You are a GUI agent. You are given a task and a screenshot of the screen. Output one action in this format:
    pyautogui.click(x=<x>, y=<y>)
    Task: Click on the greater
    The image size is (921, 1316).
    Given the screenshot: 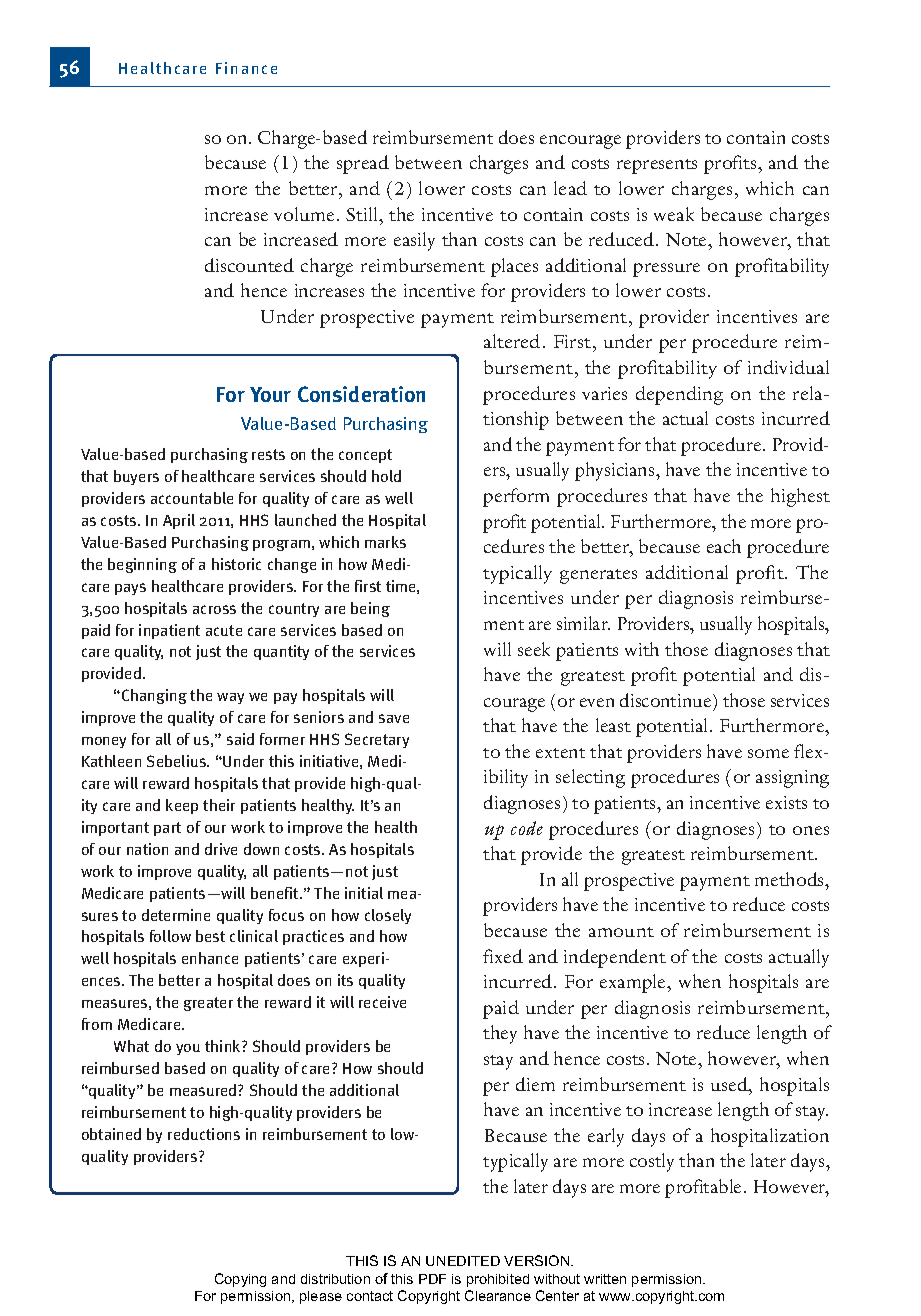 What is the action you would take?
    pyautogui.click(x=208, y=1004)
